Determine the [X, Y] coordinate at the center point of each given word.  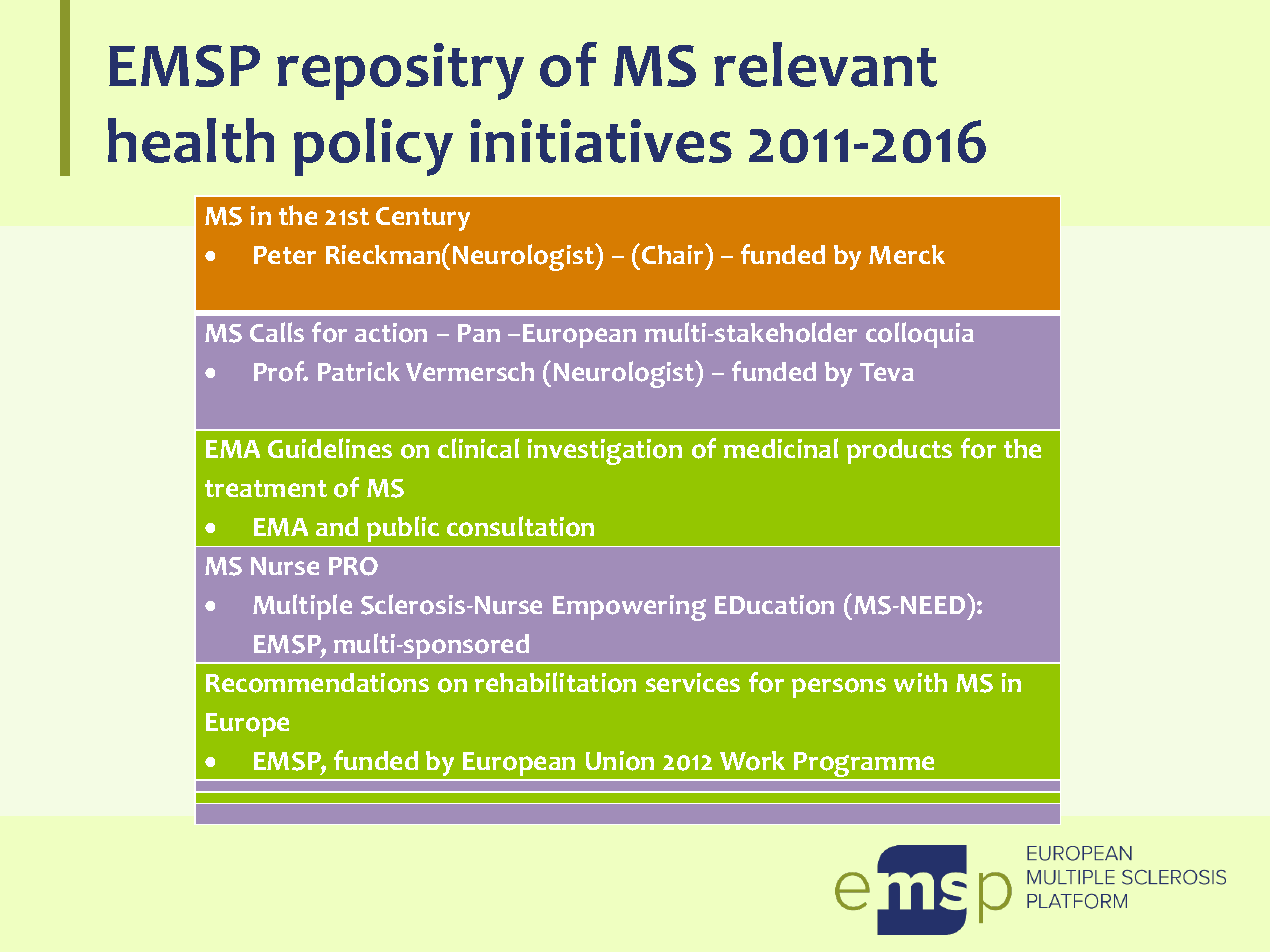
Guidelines [330, 448]
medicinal [781, 448]
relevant [825, 64]
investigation [605, 452]
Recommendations [317, 683]
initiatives [601, 141]
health [191, 140]
